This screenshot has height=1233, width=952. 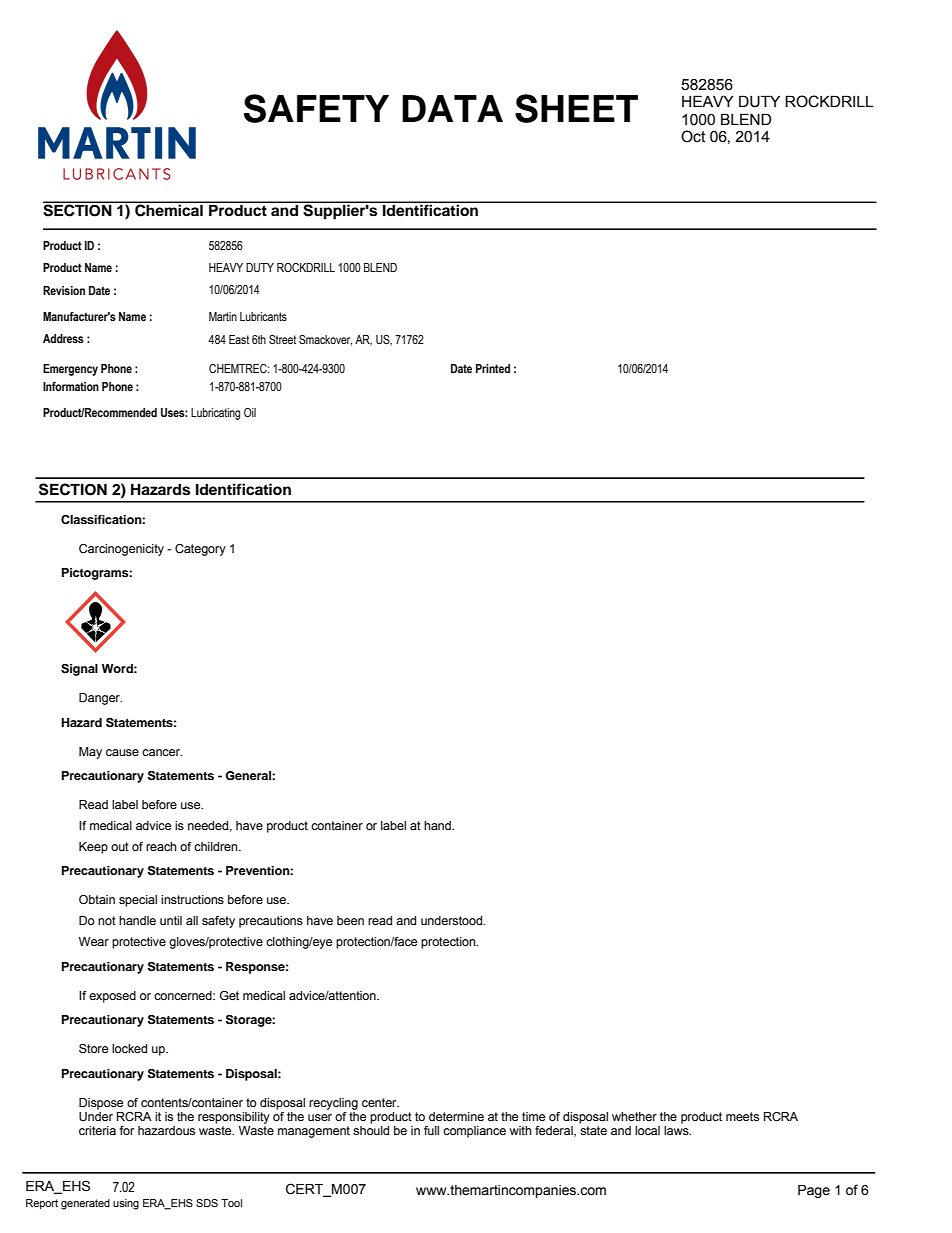 What do you see at coordinates (493, 368) in the screenshot?
I see `Printed` at bounding box center [493, 368].
